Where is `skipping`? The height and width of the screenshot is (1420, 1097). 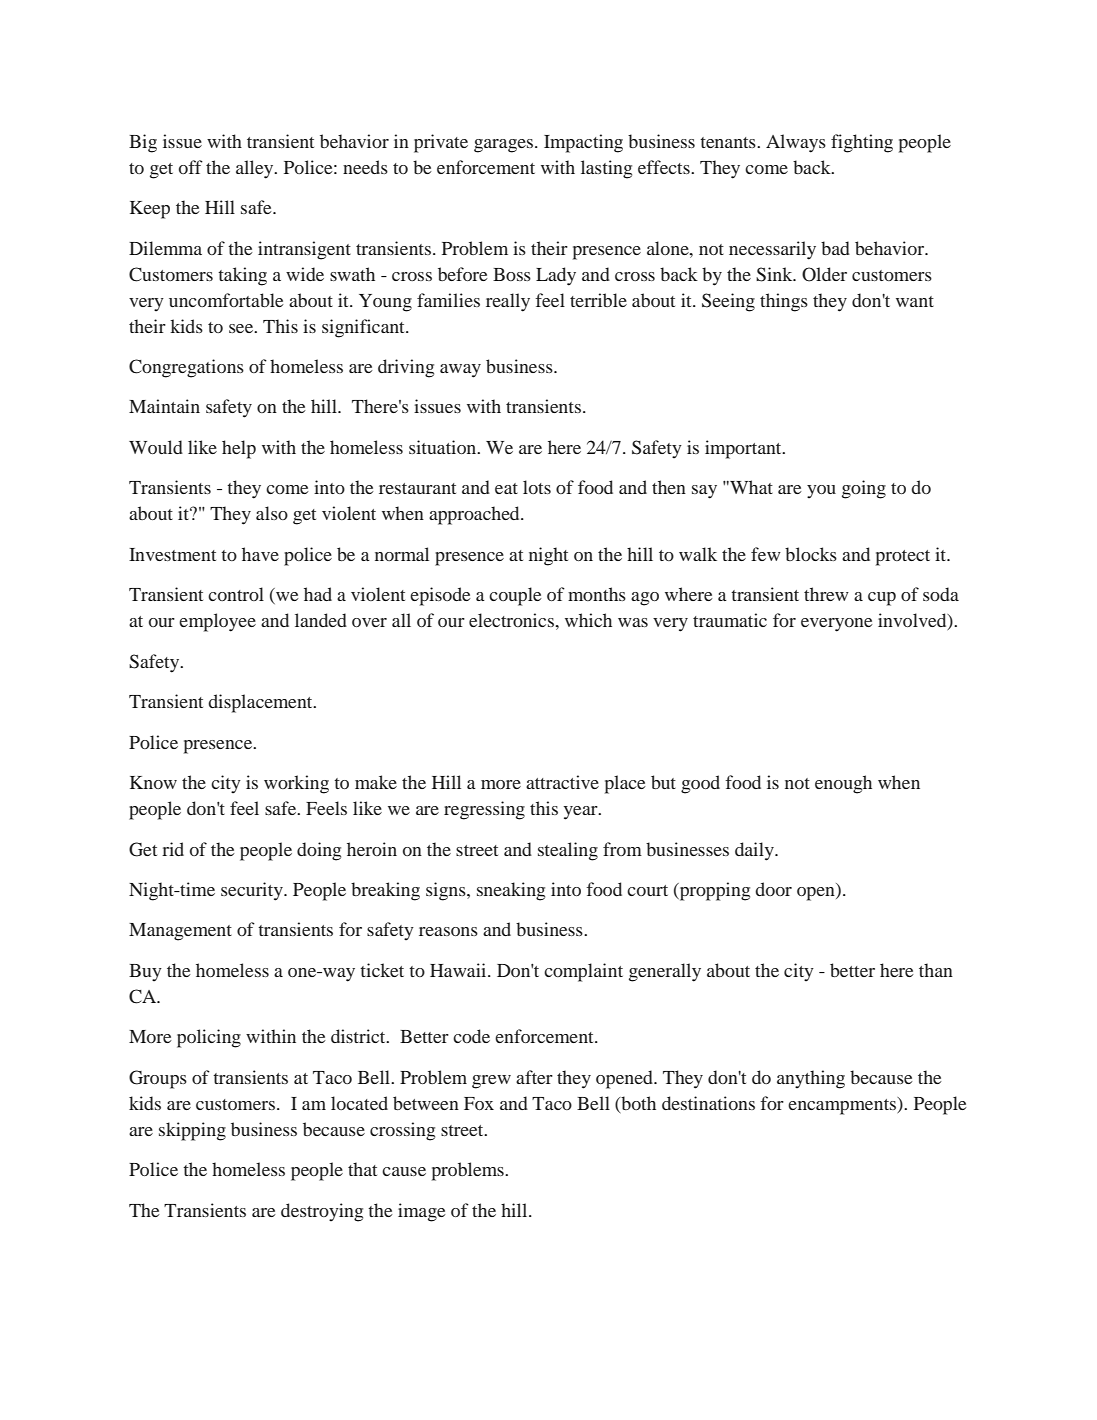
skipping is located at coordinates (192, 1131).
